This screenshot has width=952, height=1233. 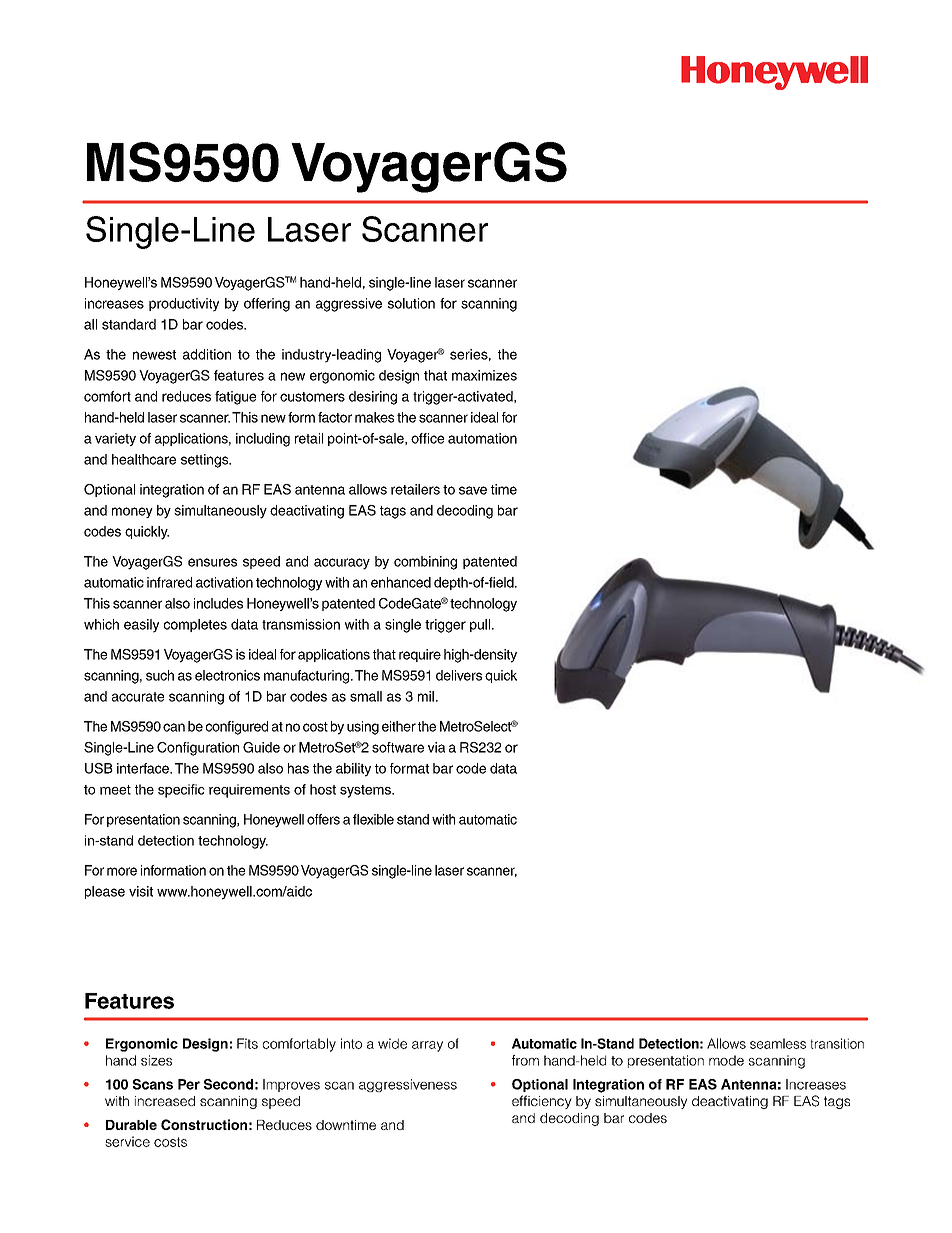 I want to click on productivity, so click(x=184, y=305).
